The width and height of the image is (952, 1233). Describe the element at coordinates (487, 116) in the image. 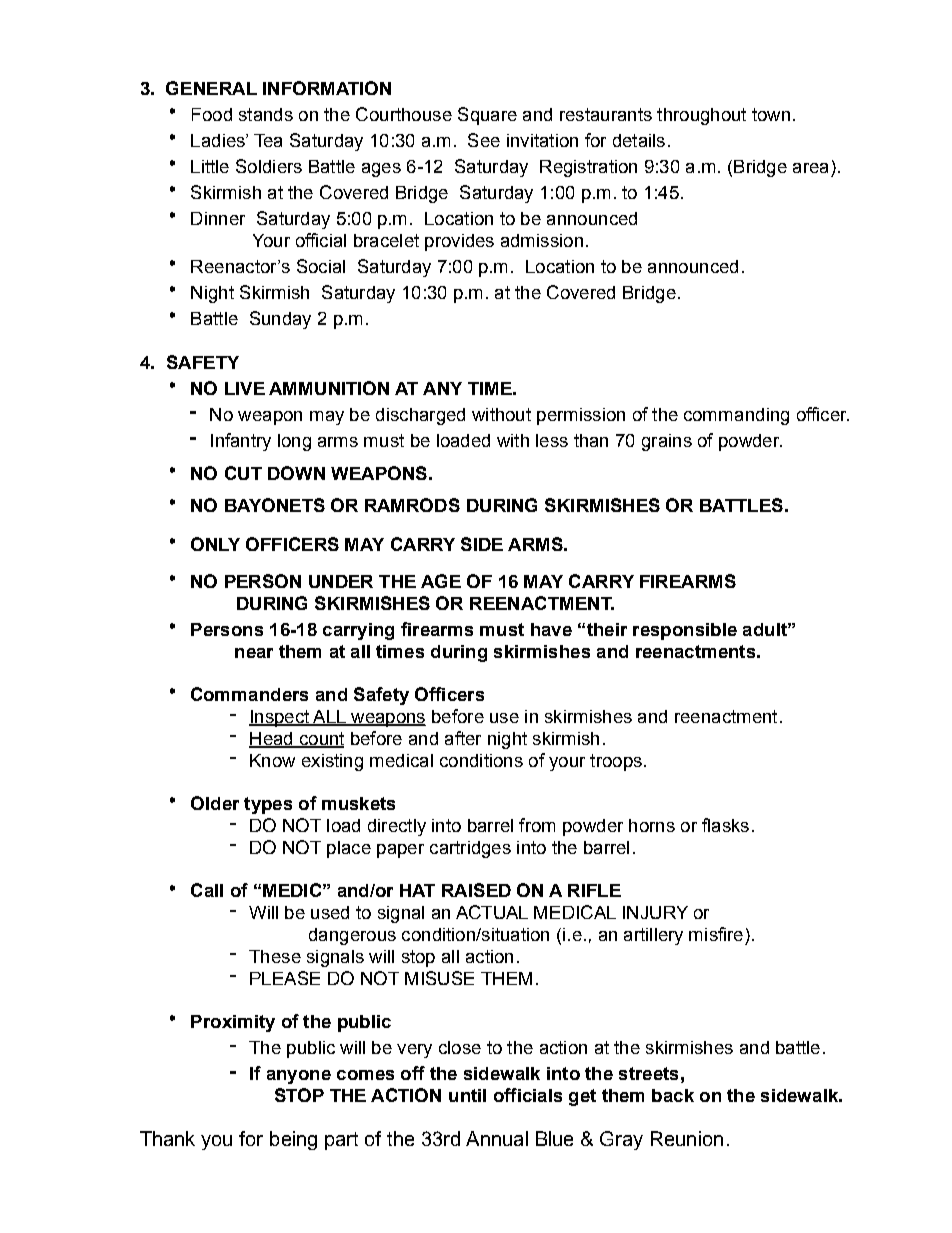

I see `Square` at that location.
